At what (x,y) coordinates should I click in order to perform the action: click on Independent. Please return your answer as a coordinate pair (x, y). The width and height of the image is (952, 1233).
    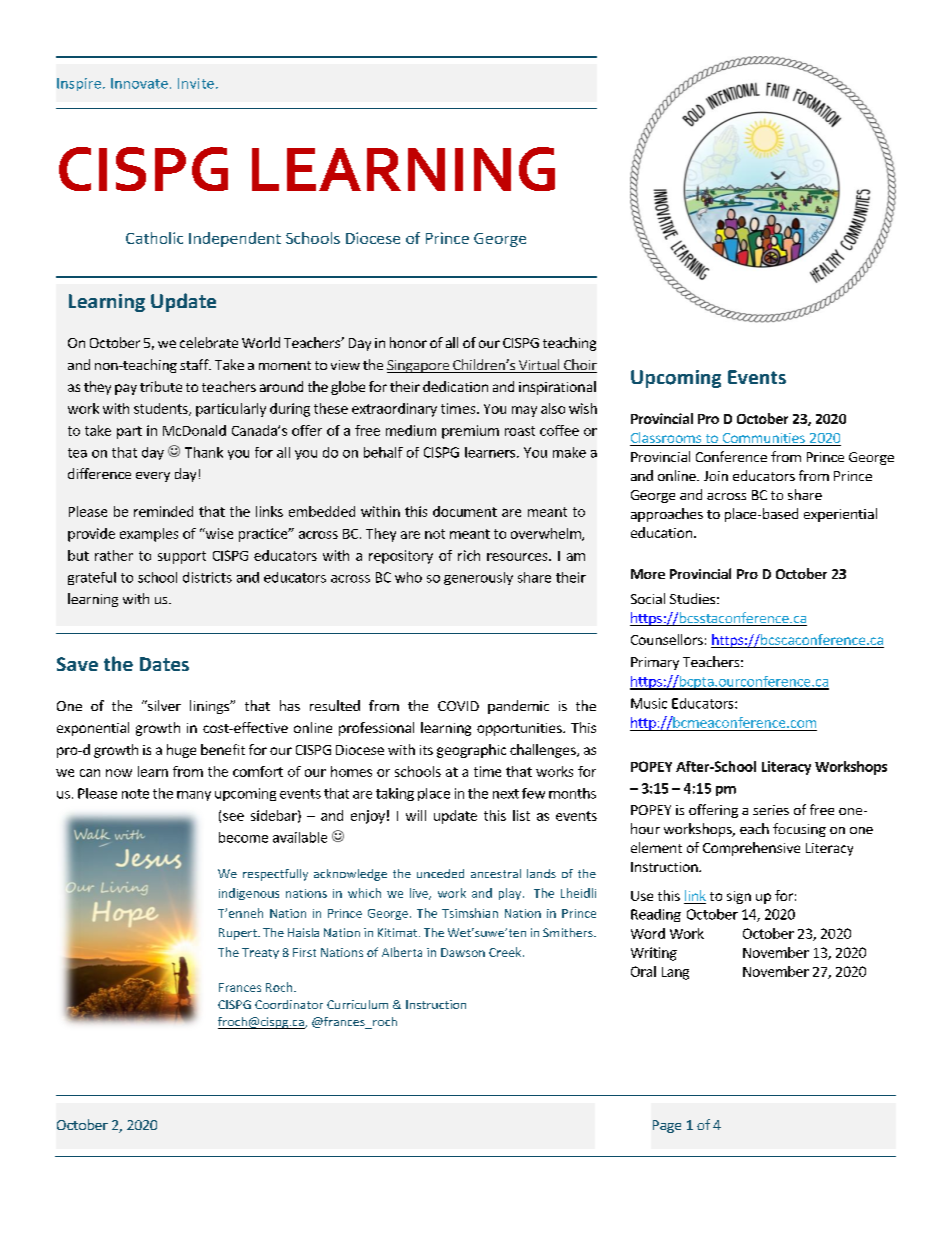
    Looking at the image, I should click on (235, 239).
